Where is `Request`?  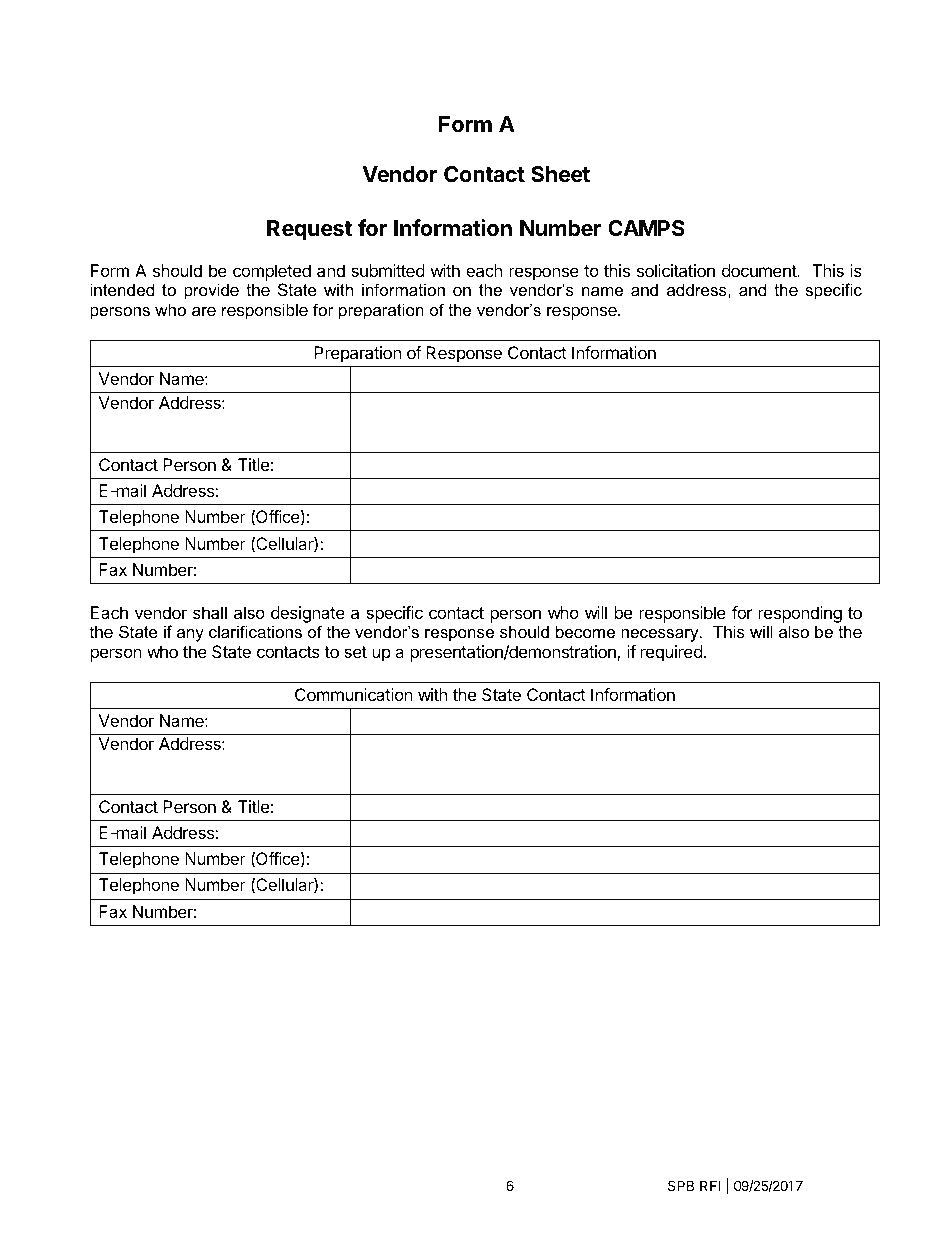 Request is located at coordinates (309, 230).
